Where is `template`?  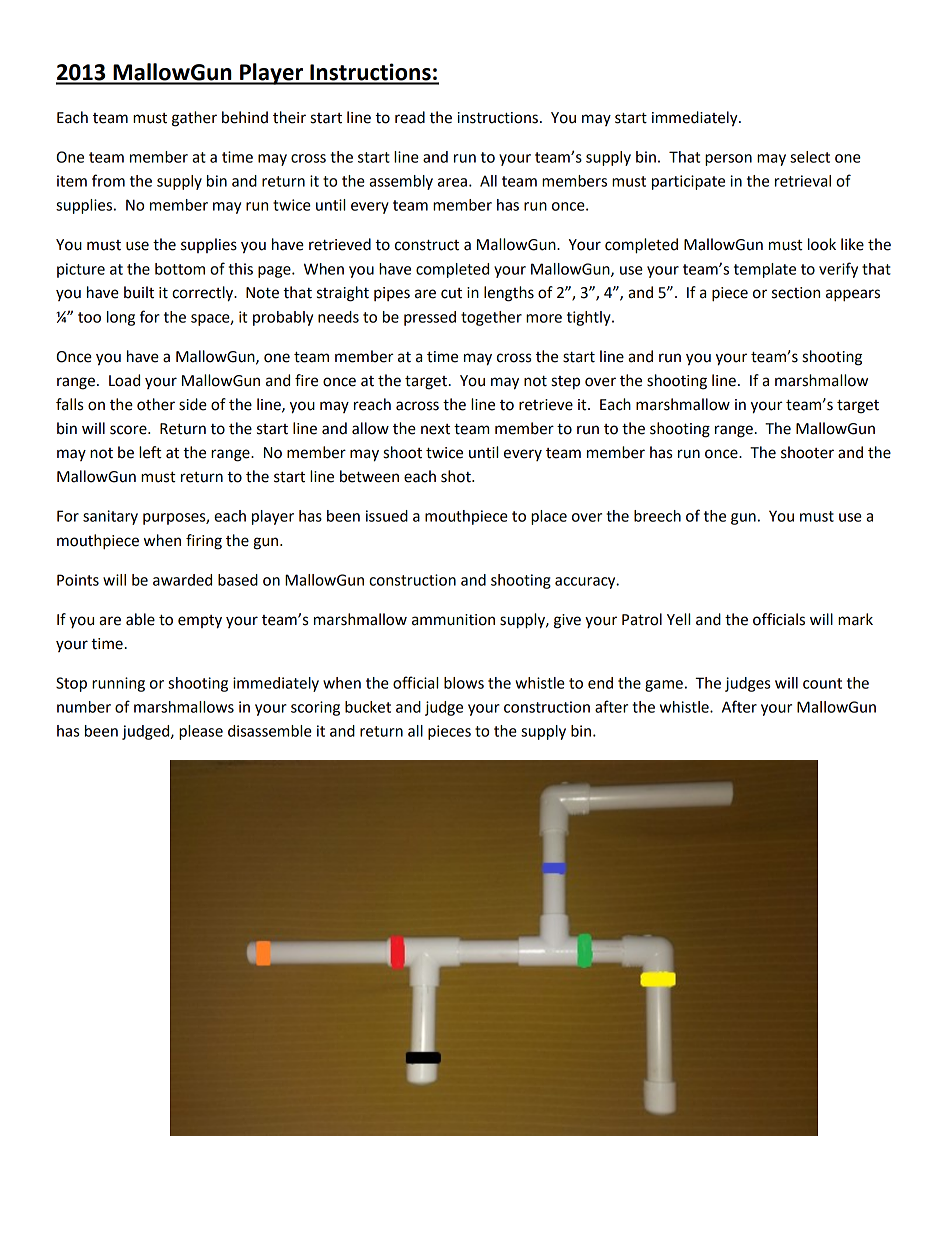 template is located at coordinates (765, 270).
